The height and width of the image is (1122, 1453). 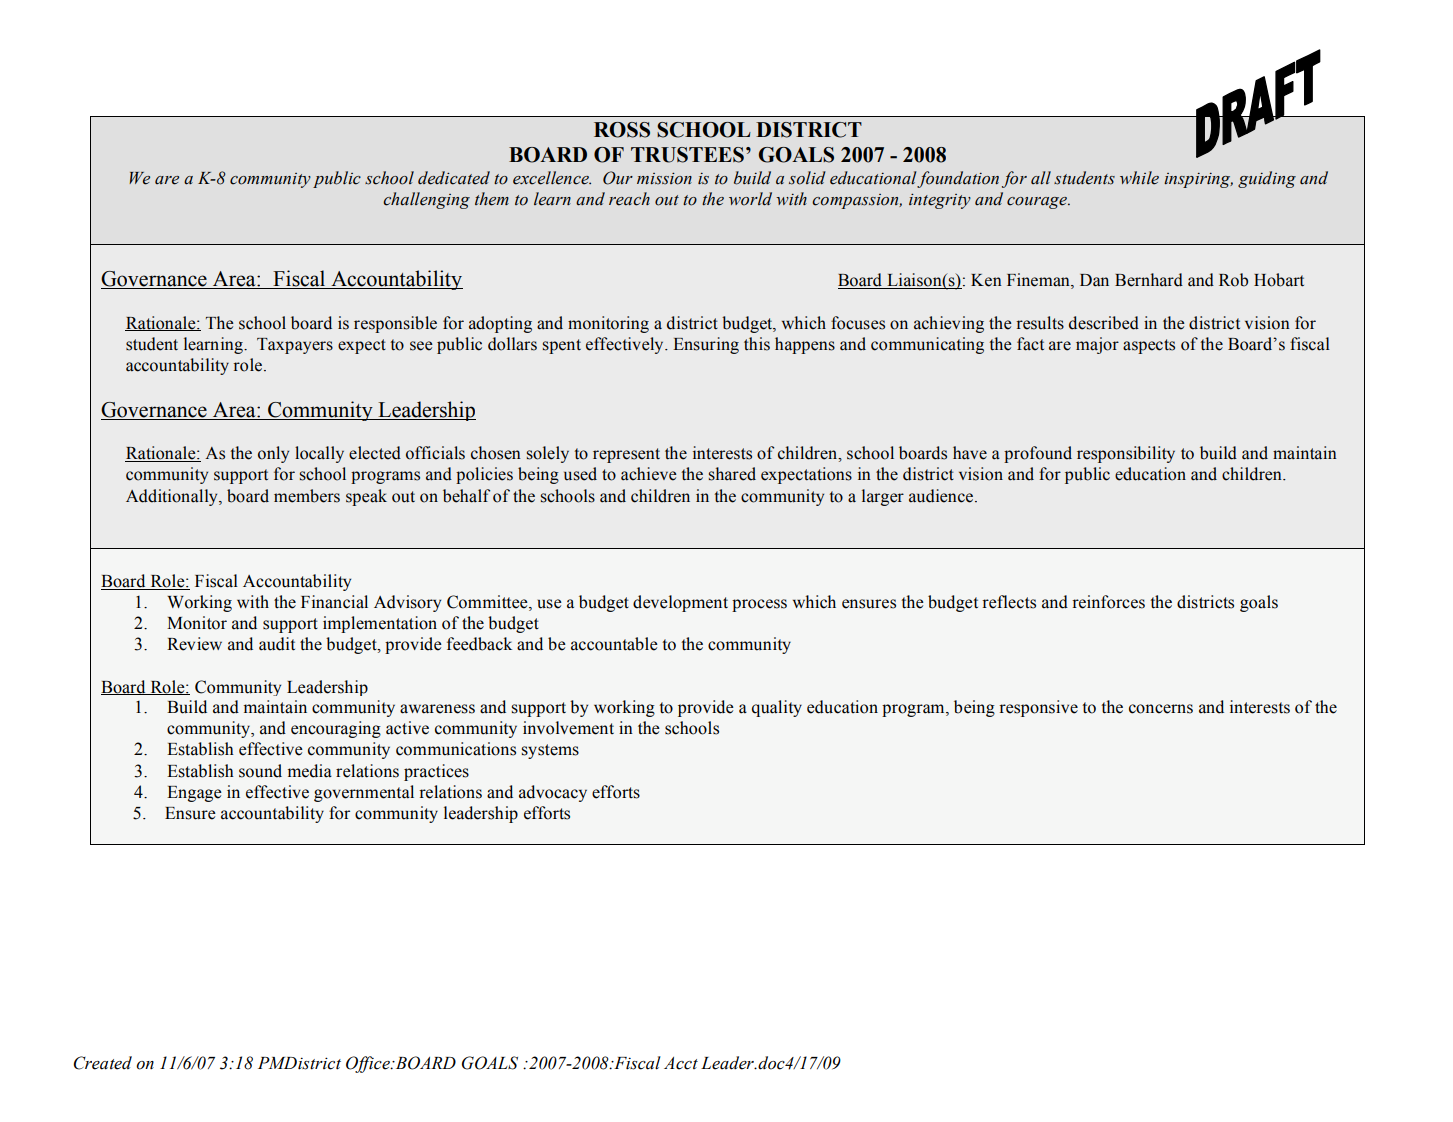 What do you see at coordinates (1126, 454) in the image?
I see `responsibility` at bounding box center [1126, 454].
